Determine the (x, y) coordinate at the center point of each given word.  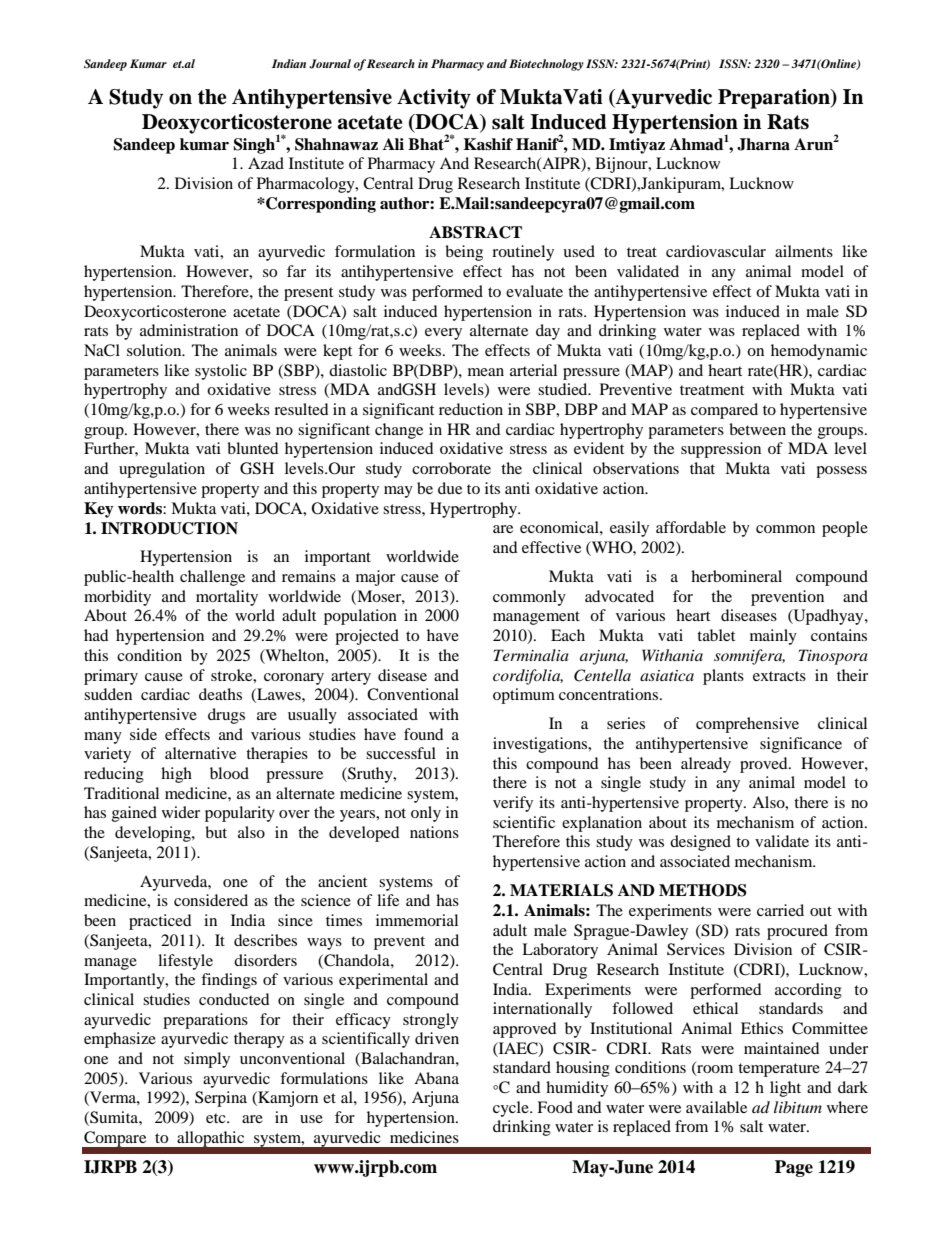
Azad (266, 163)
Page (794, 1168)
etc (217, 1118)
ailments (804, 251)
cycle (512, 1109)
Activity (434, 99)
